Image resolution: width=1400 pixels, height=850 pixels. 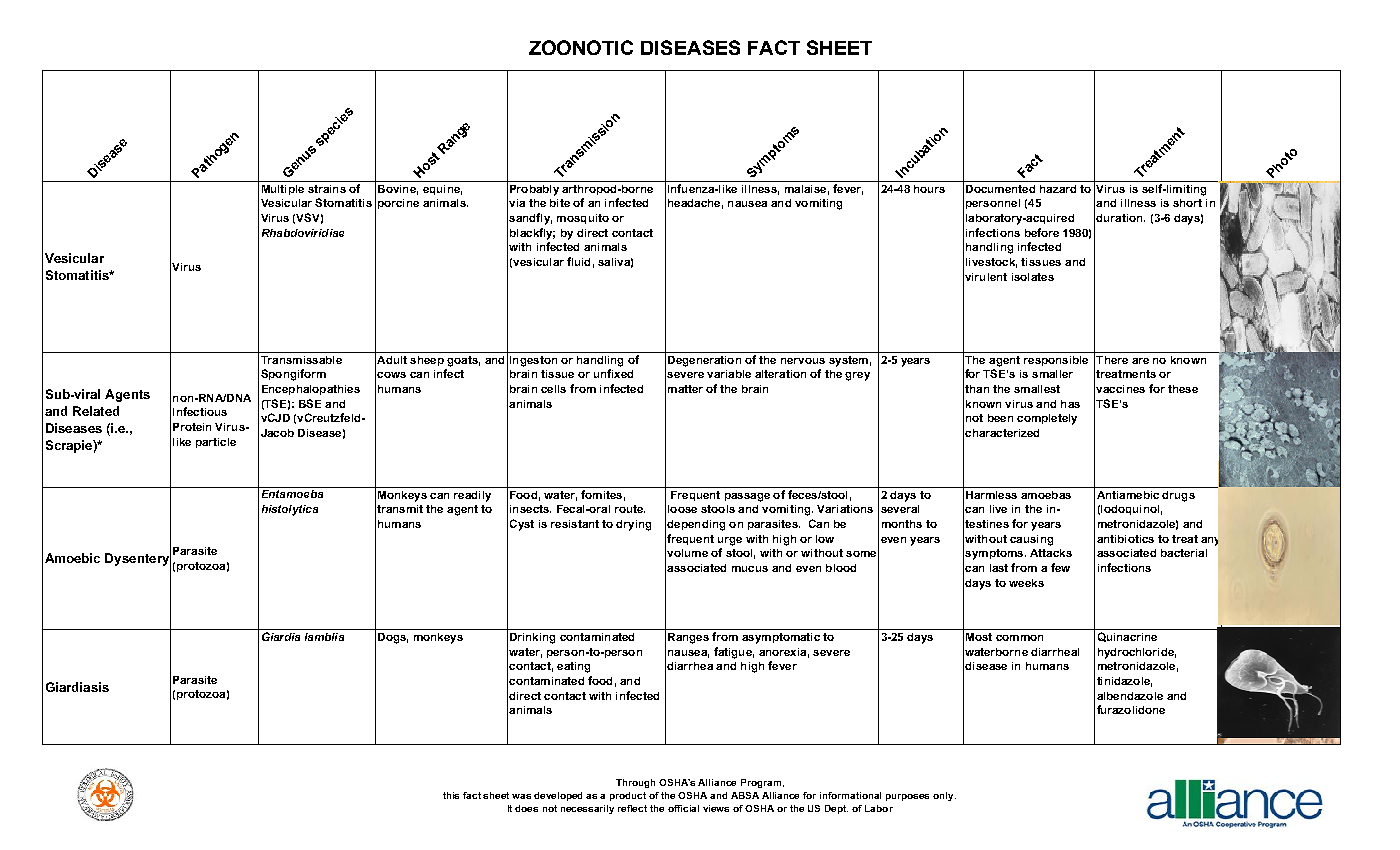 What do you see at coordinates (635, 783) in the document?
I see `Through` at bounding box center [635, 783].
